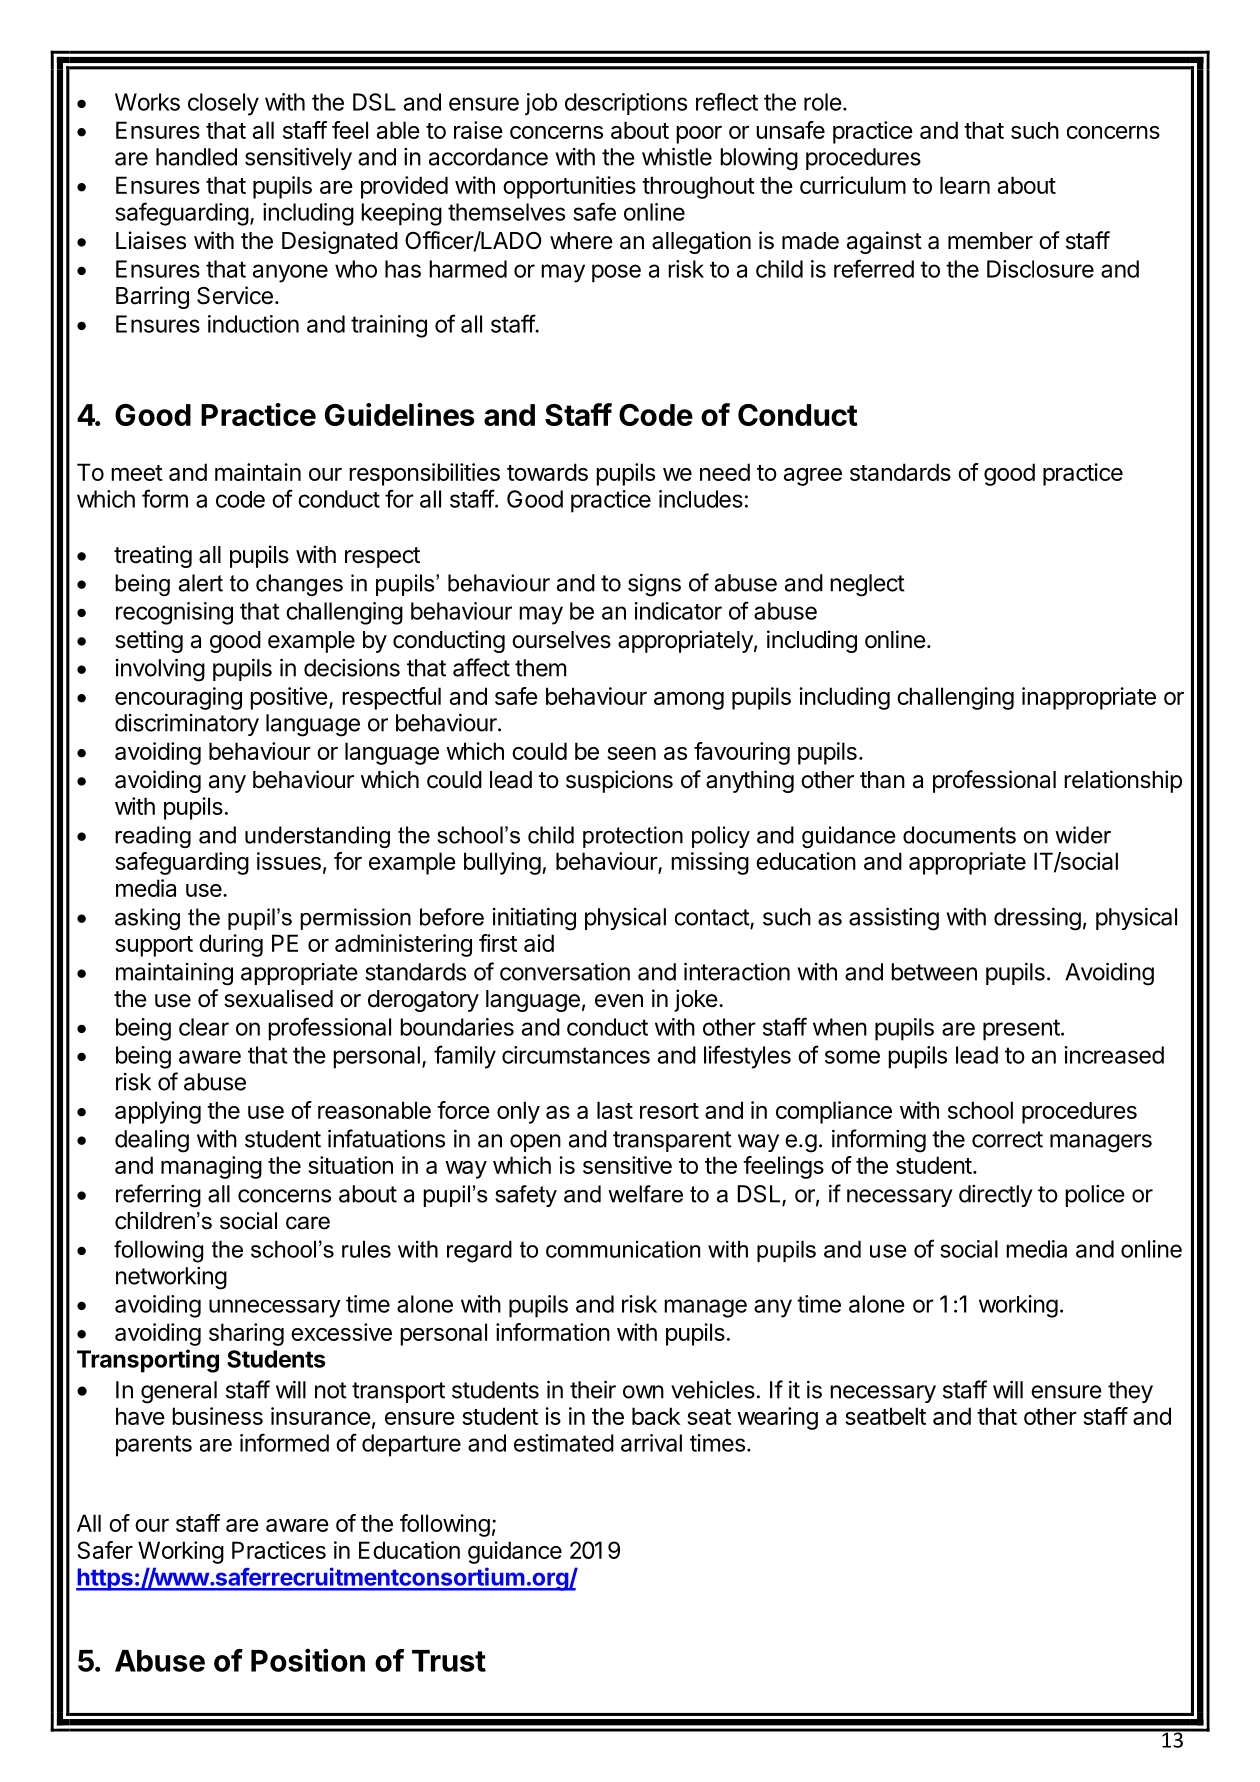 This screenshot has height=1782, width=1260. I want to click on protection, so click(633, 837).
